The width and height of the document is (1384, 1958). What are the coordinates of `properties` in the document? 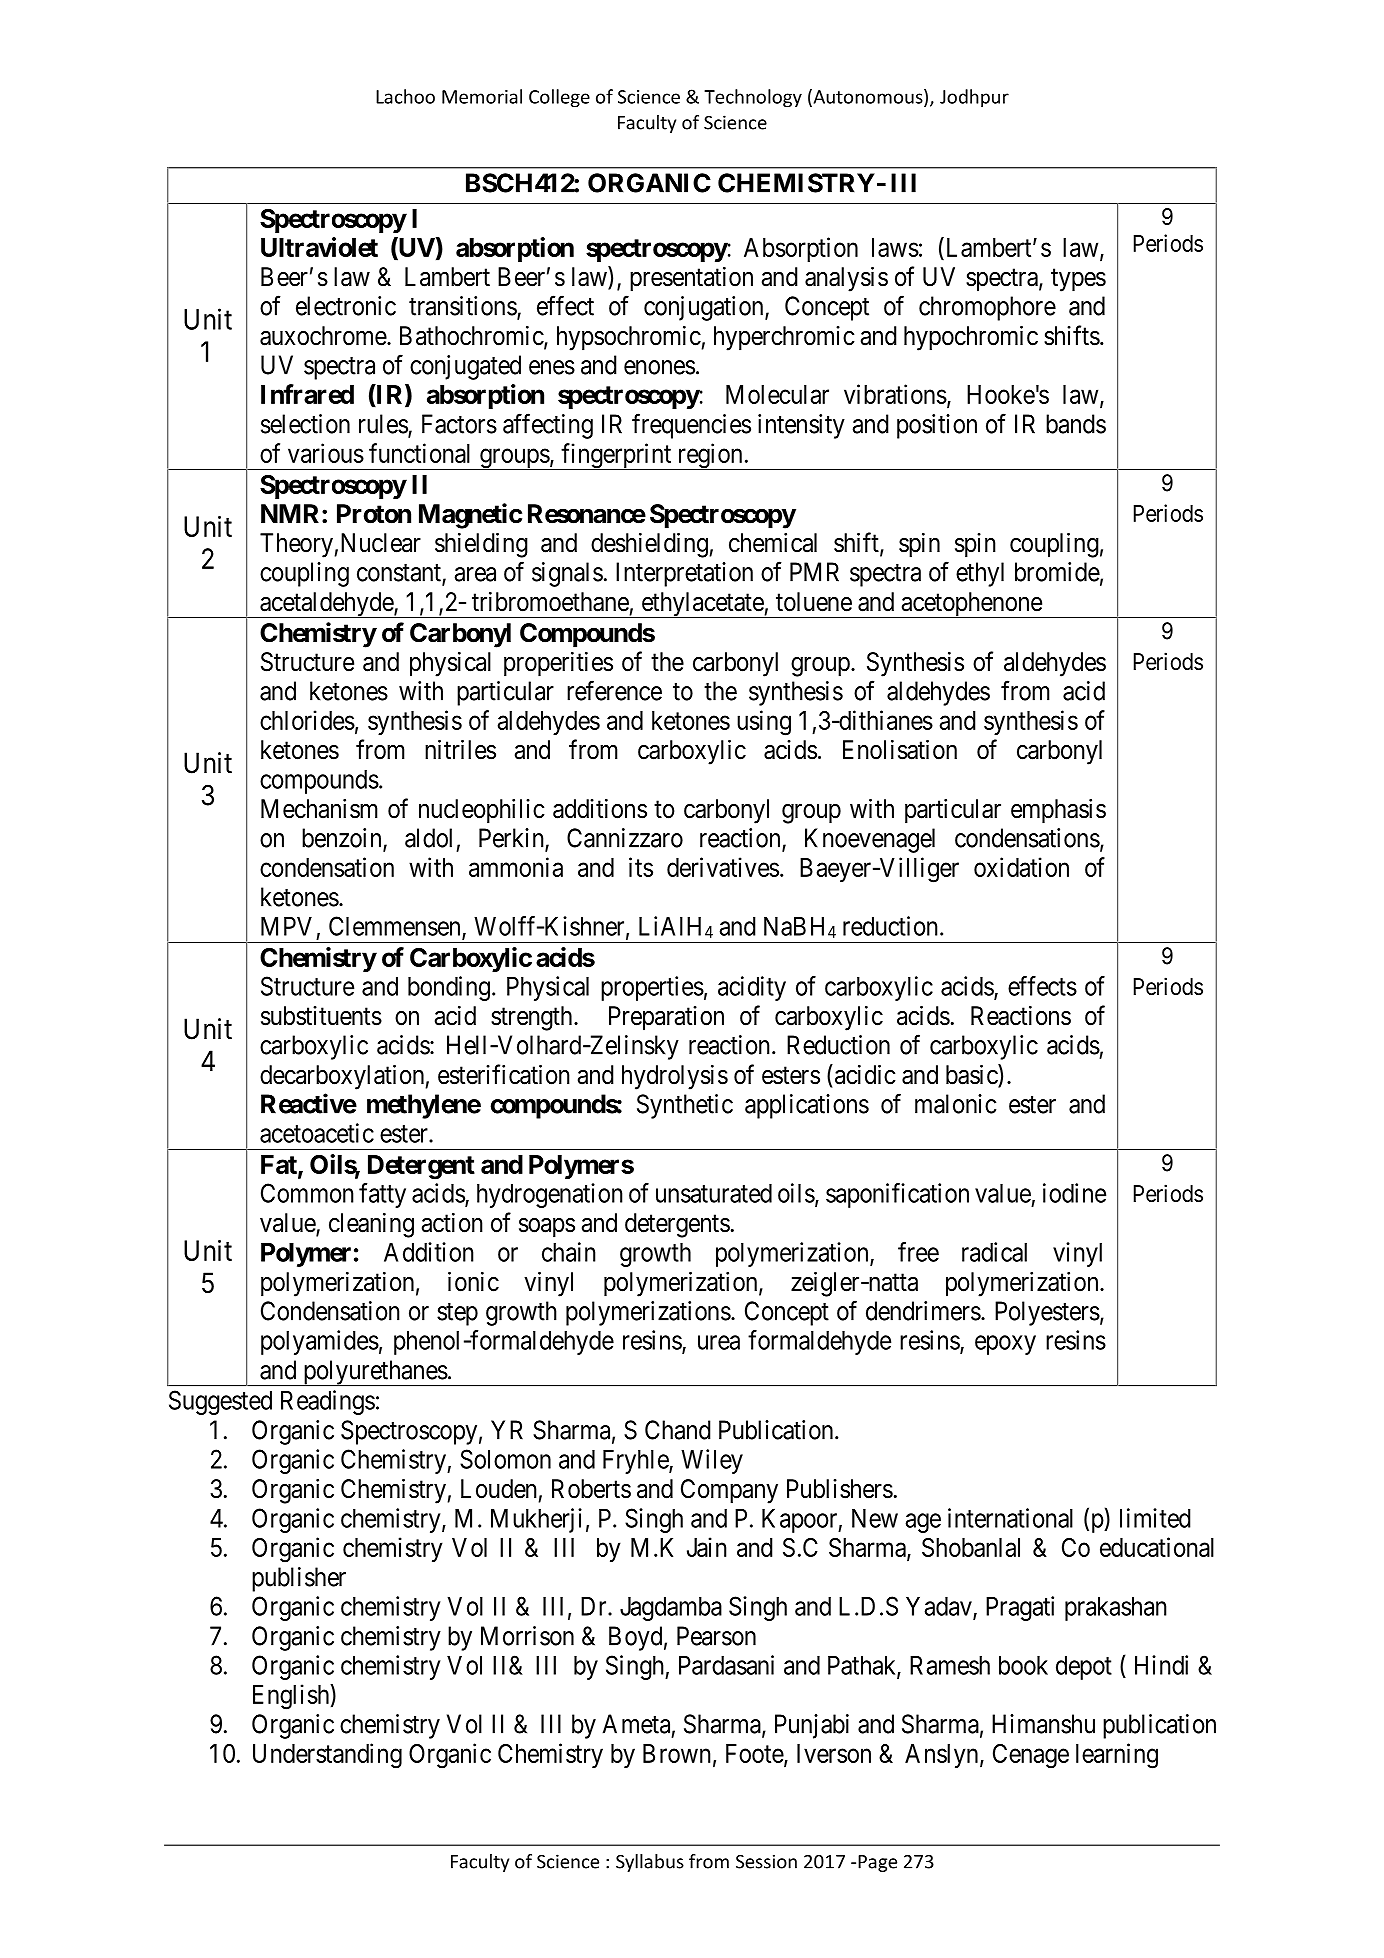 It's located at (652, 988).
